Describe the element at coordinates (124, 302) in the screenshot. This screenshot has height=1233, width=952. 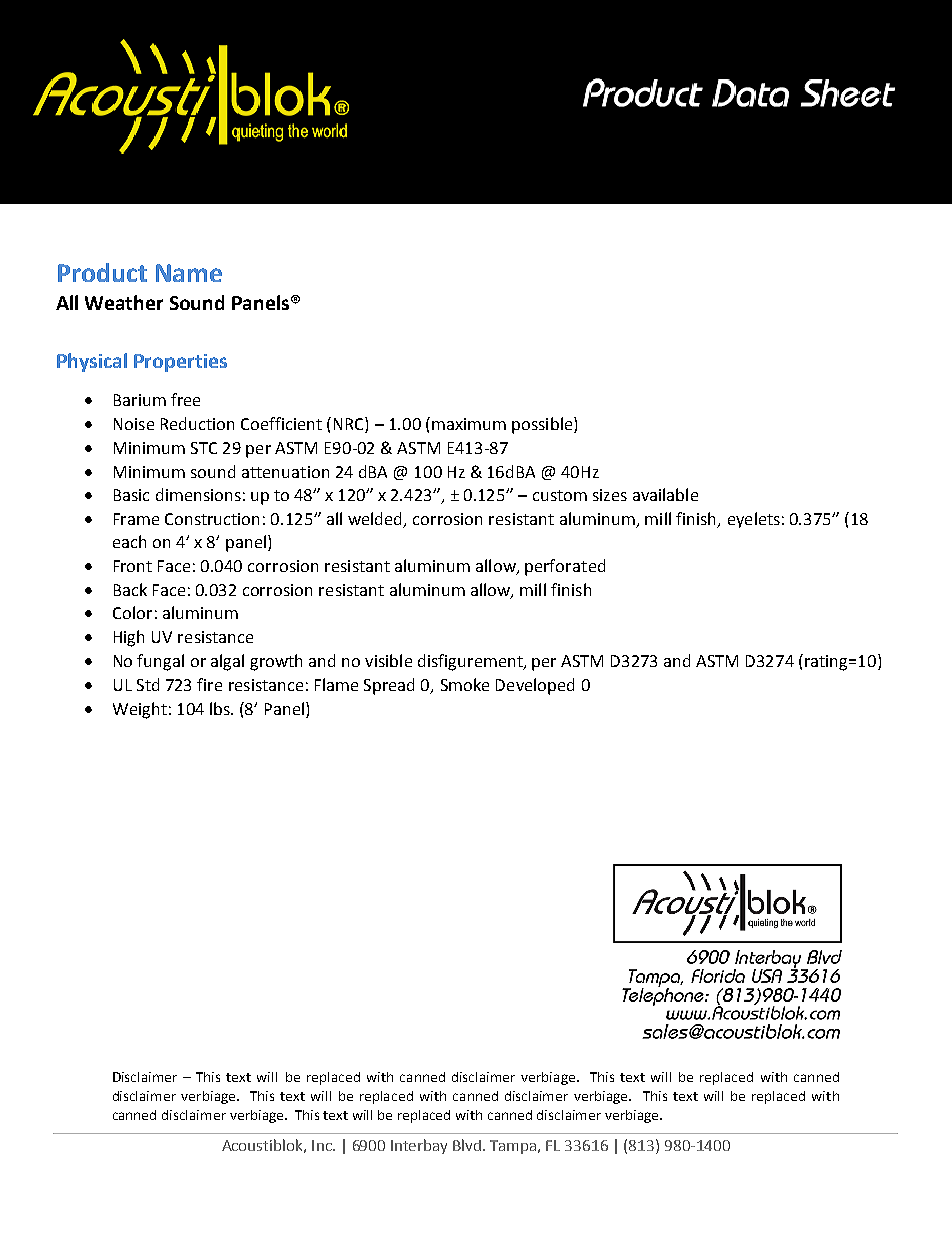
I see `Weather` at that location.
